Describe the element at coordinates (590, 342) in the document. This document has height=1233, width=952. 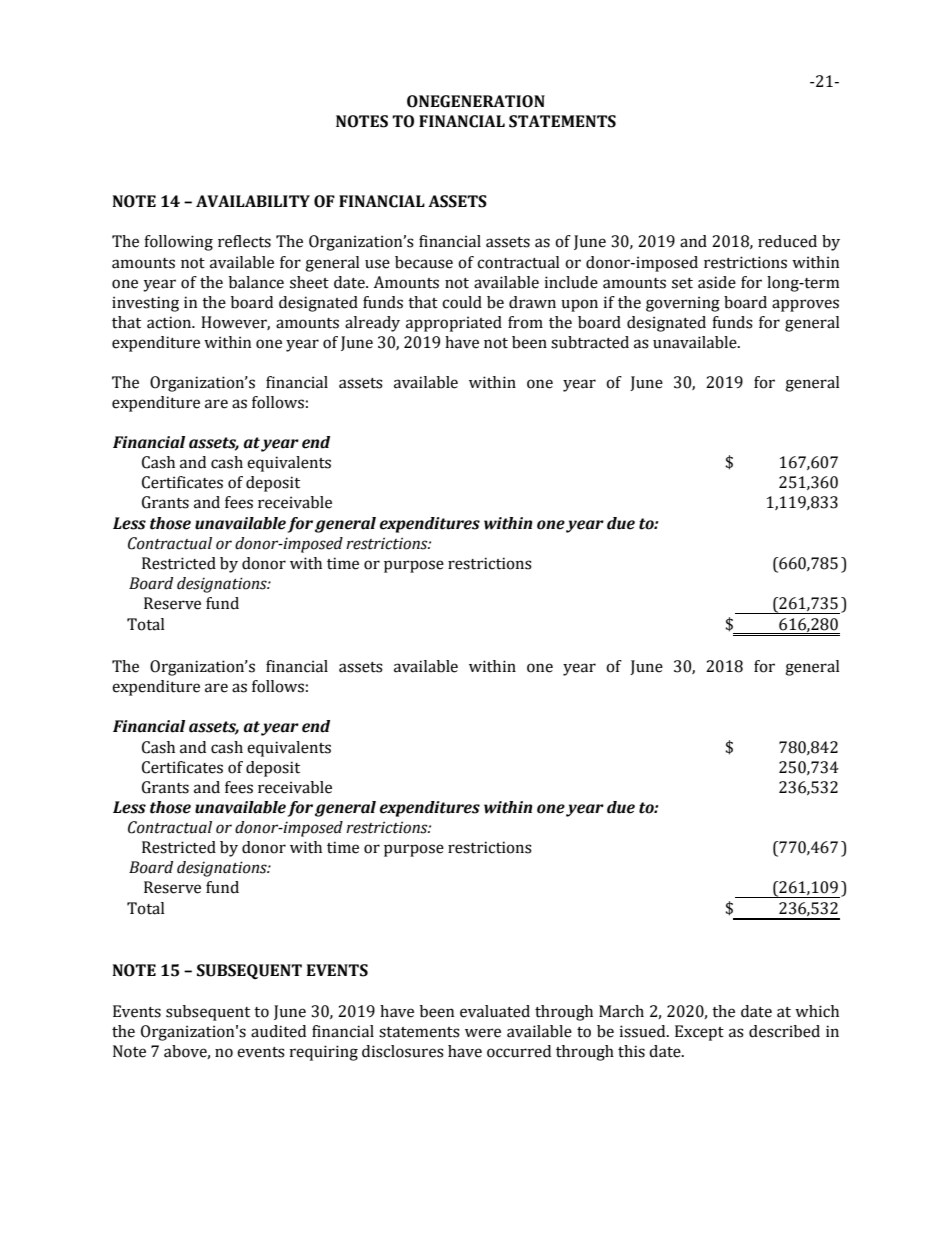
I see `subtracted` at that location.
